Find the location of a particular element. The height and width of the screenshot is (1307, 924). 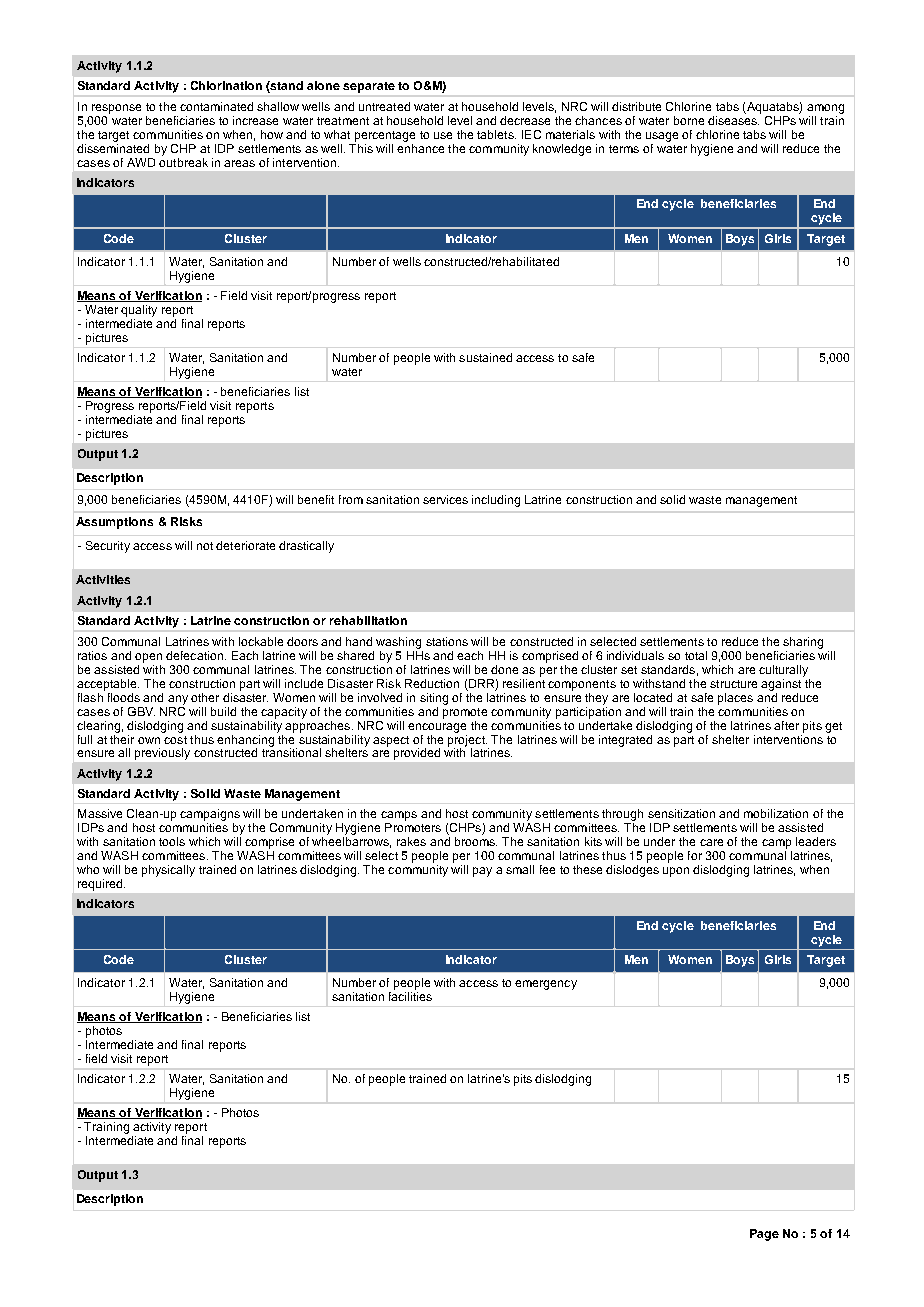

sustained is located at coordinates (485, 357).
